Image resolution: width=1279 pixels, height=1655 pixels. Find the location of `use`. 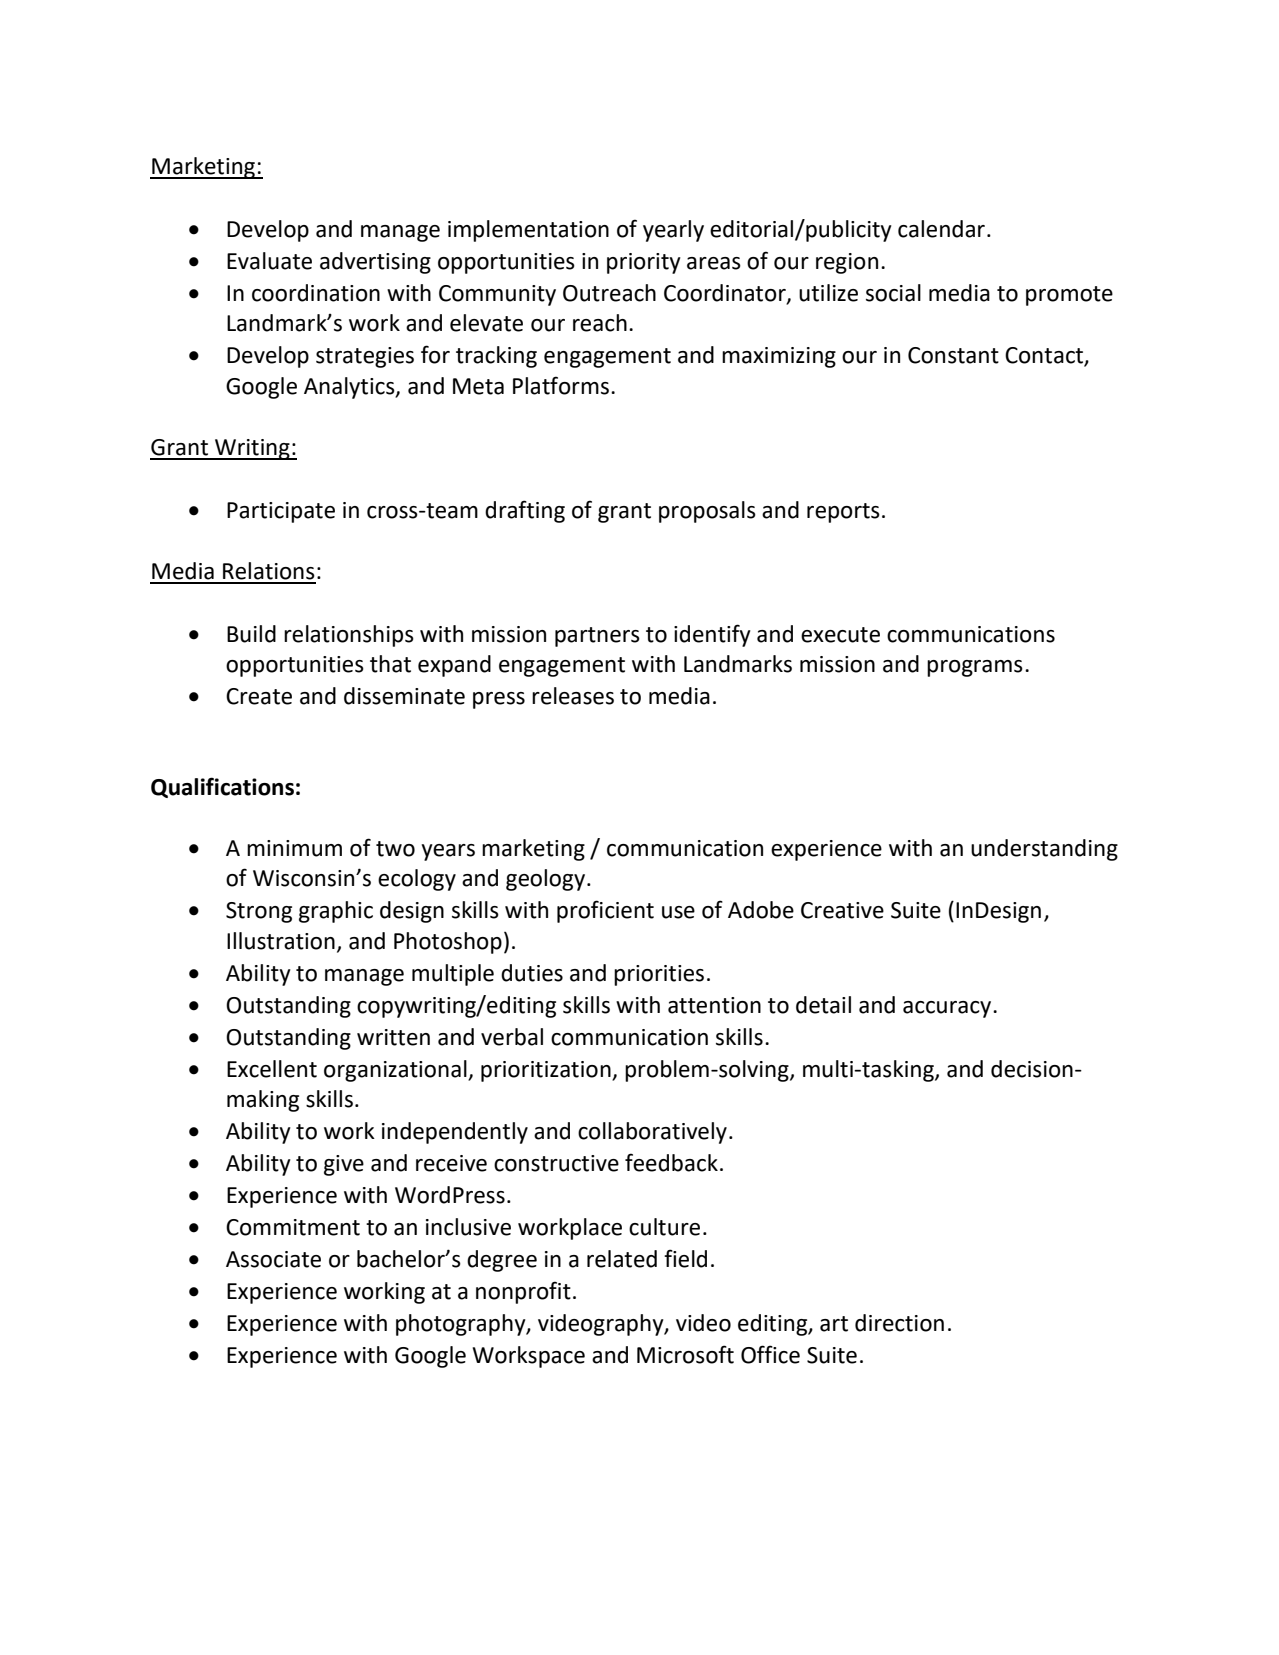

use is located at coordinates (678, 912).
